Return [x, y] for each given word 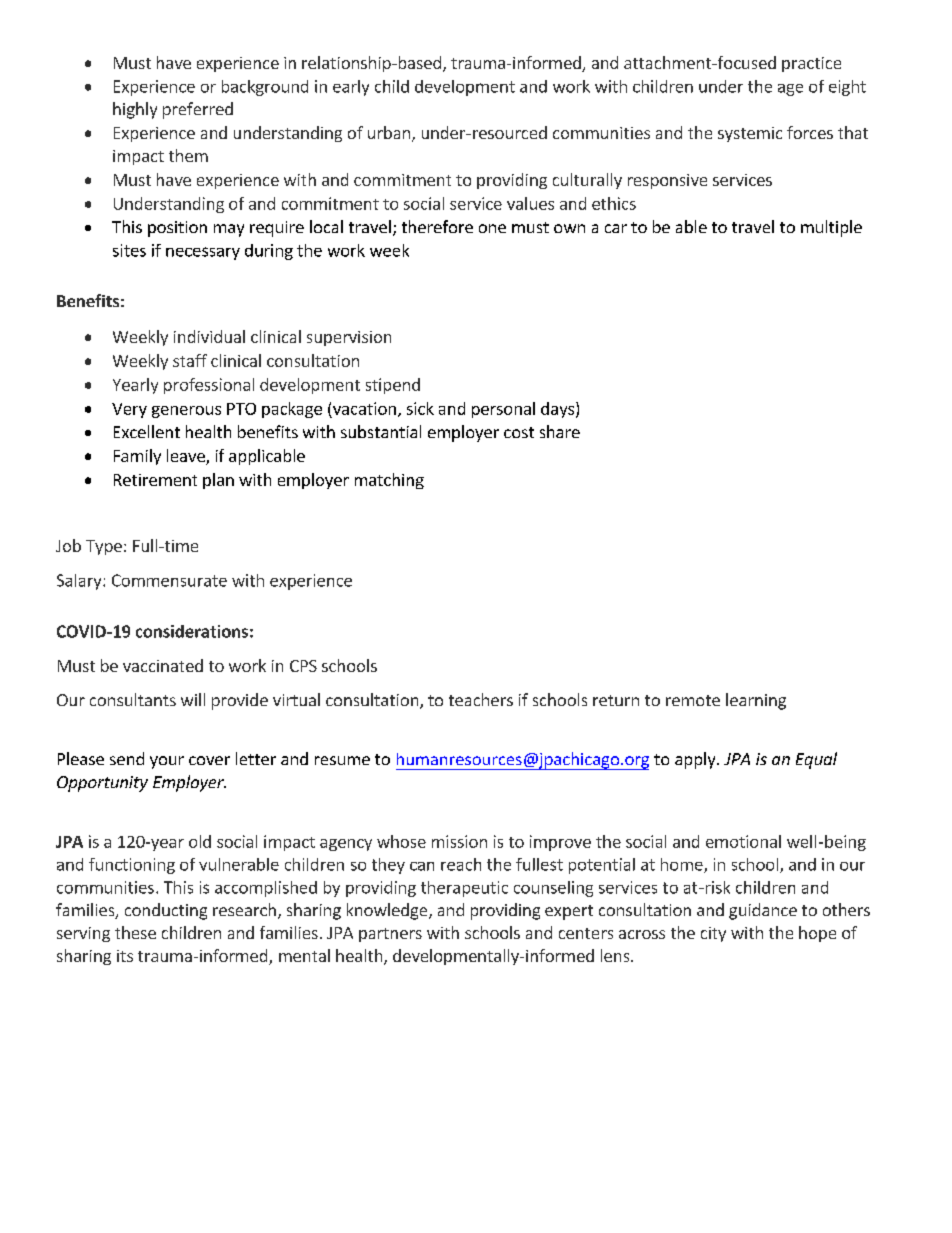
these [135, 932]
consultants [133, 699]
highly [135, 110]
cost [519, 432]
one [492, 228]
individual [209, 336]
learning [756, 701]
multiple [831, 228]
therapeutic [464, 889]
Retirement [155, 480]
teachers [481, 699]
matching [389, 481]
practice [811, 64]
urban [390, 134]
